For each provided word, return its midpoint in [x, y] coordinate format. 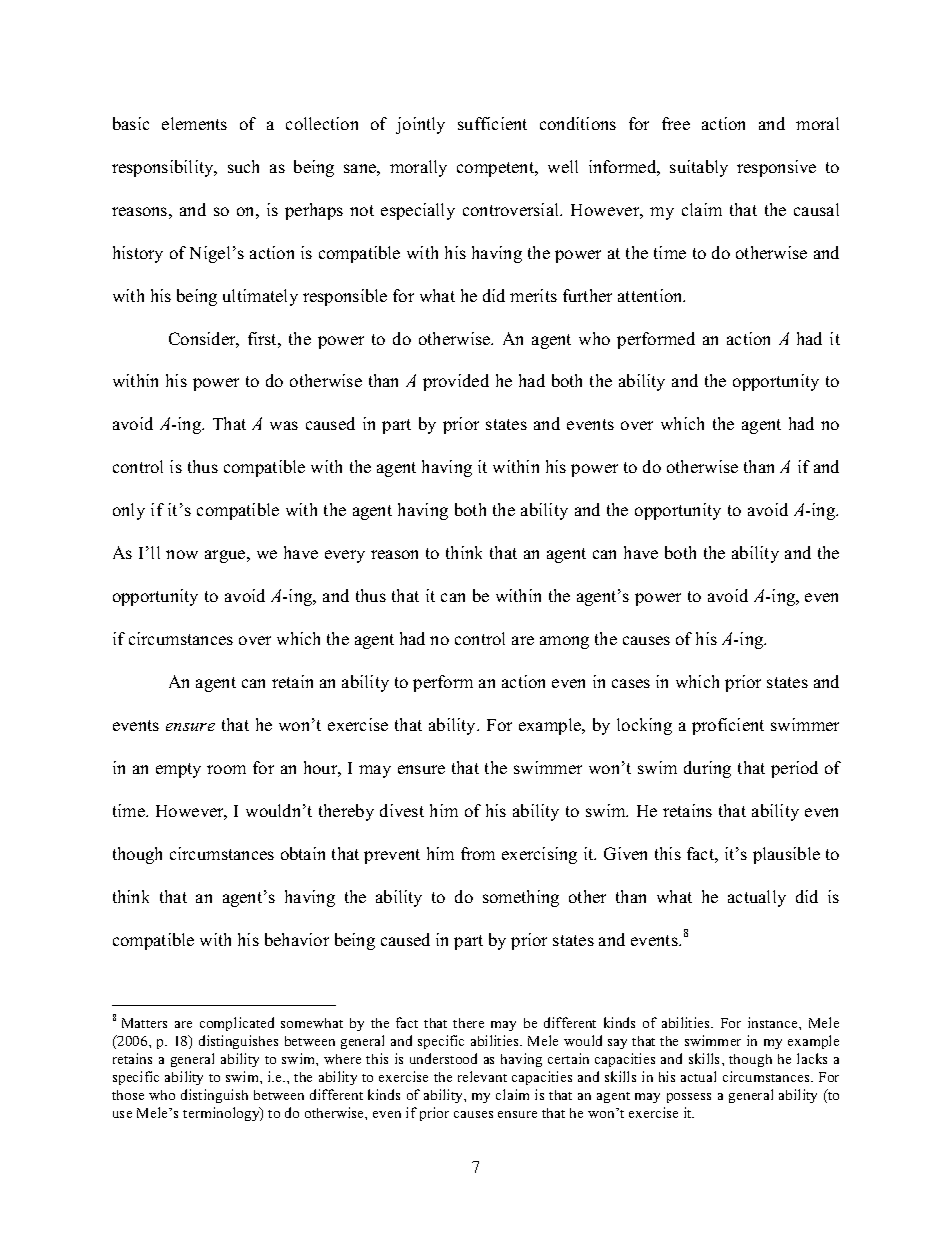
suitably [699, 168]
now [182, 554]
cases [631, 683]
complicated [237, 1024]
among [564, 642]
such [243, 166]
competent [497, 169]
